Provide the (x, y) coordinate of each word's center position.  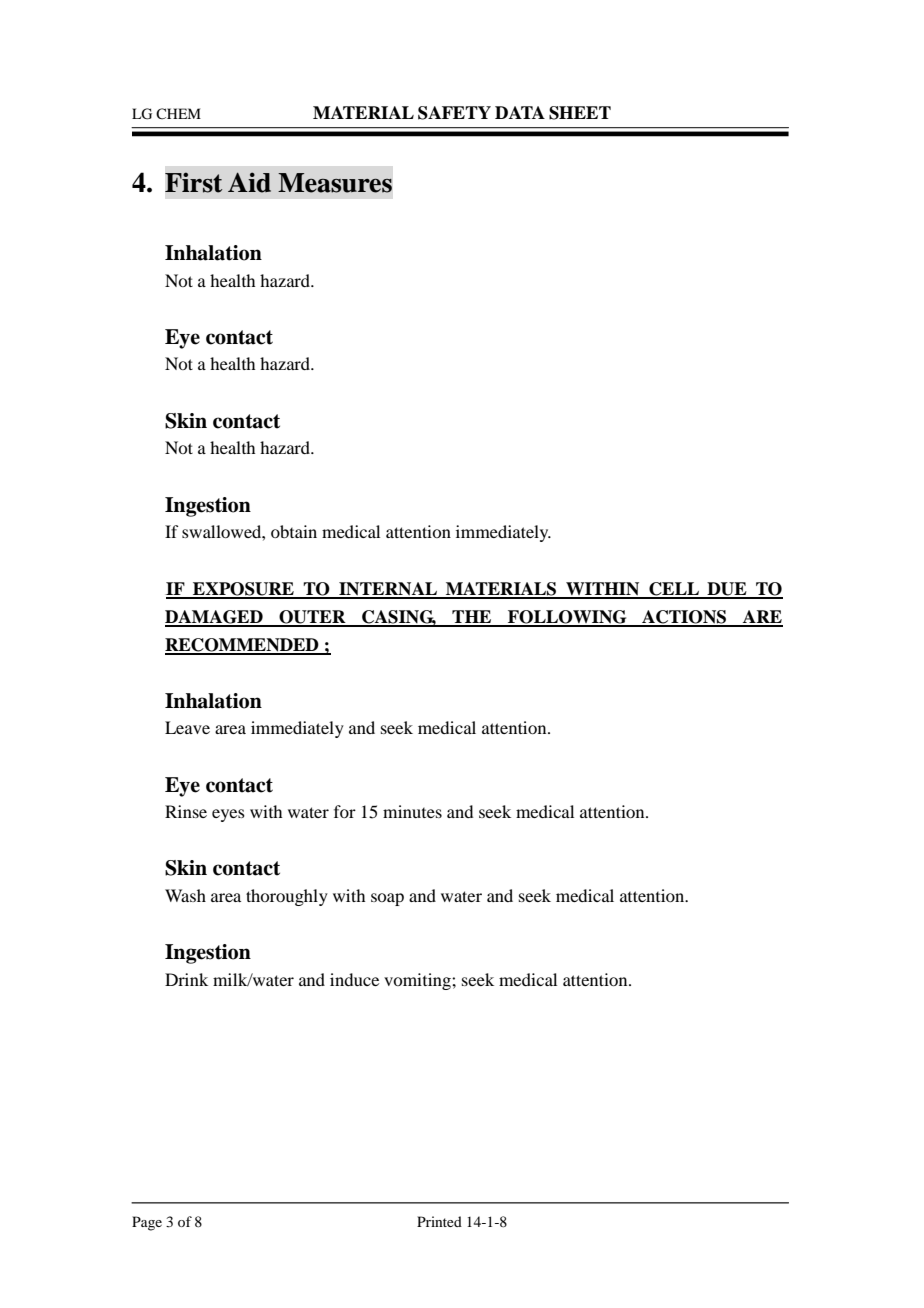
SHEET (580, 113)
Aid (249, 182)
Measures (335, 183)
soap (387, 899)
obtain (294, 531)
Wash (185, 895)
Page (147, 1223)
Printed (439, 1221)
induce (354, 979)
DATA (520, 112)
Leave (187, 727)
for (345, 811)
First (193, 182)
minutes (412, 811)
